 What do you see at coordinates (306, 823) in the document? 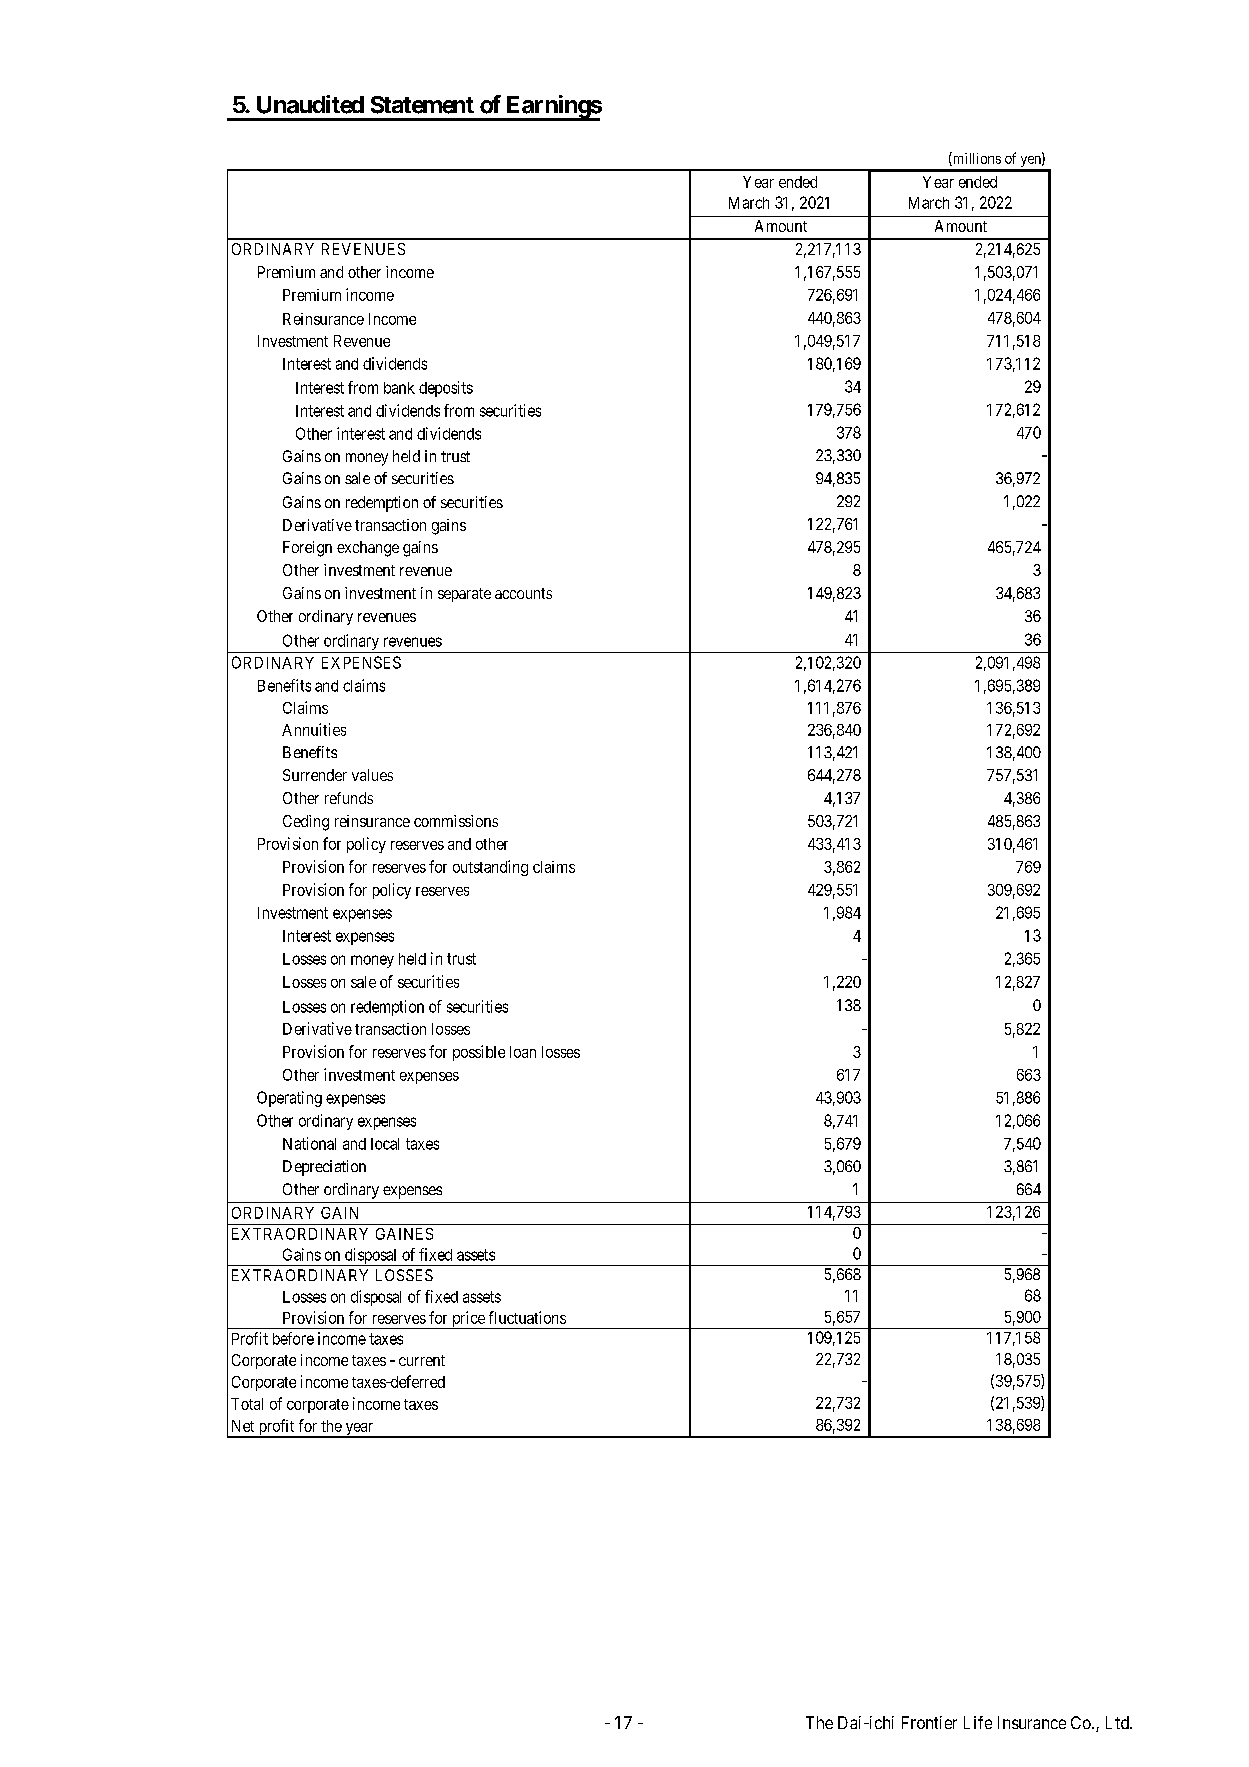
I see `Ceding` at bounding box center [306, 823].
